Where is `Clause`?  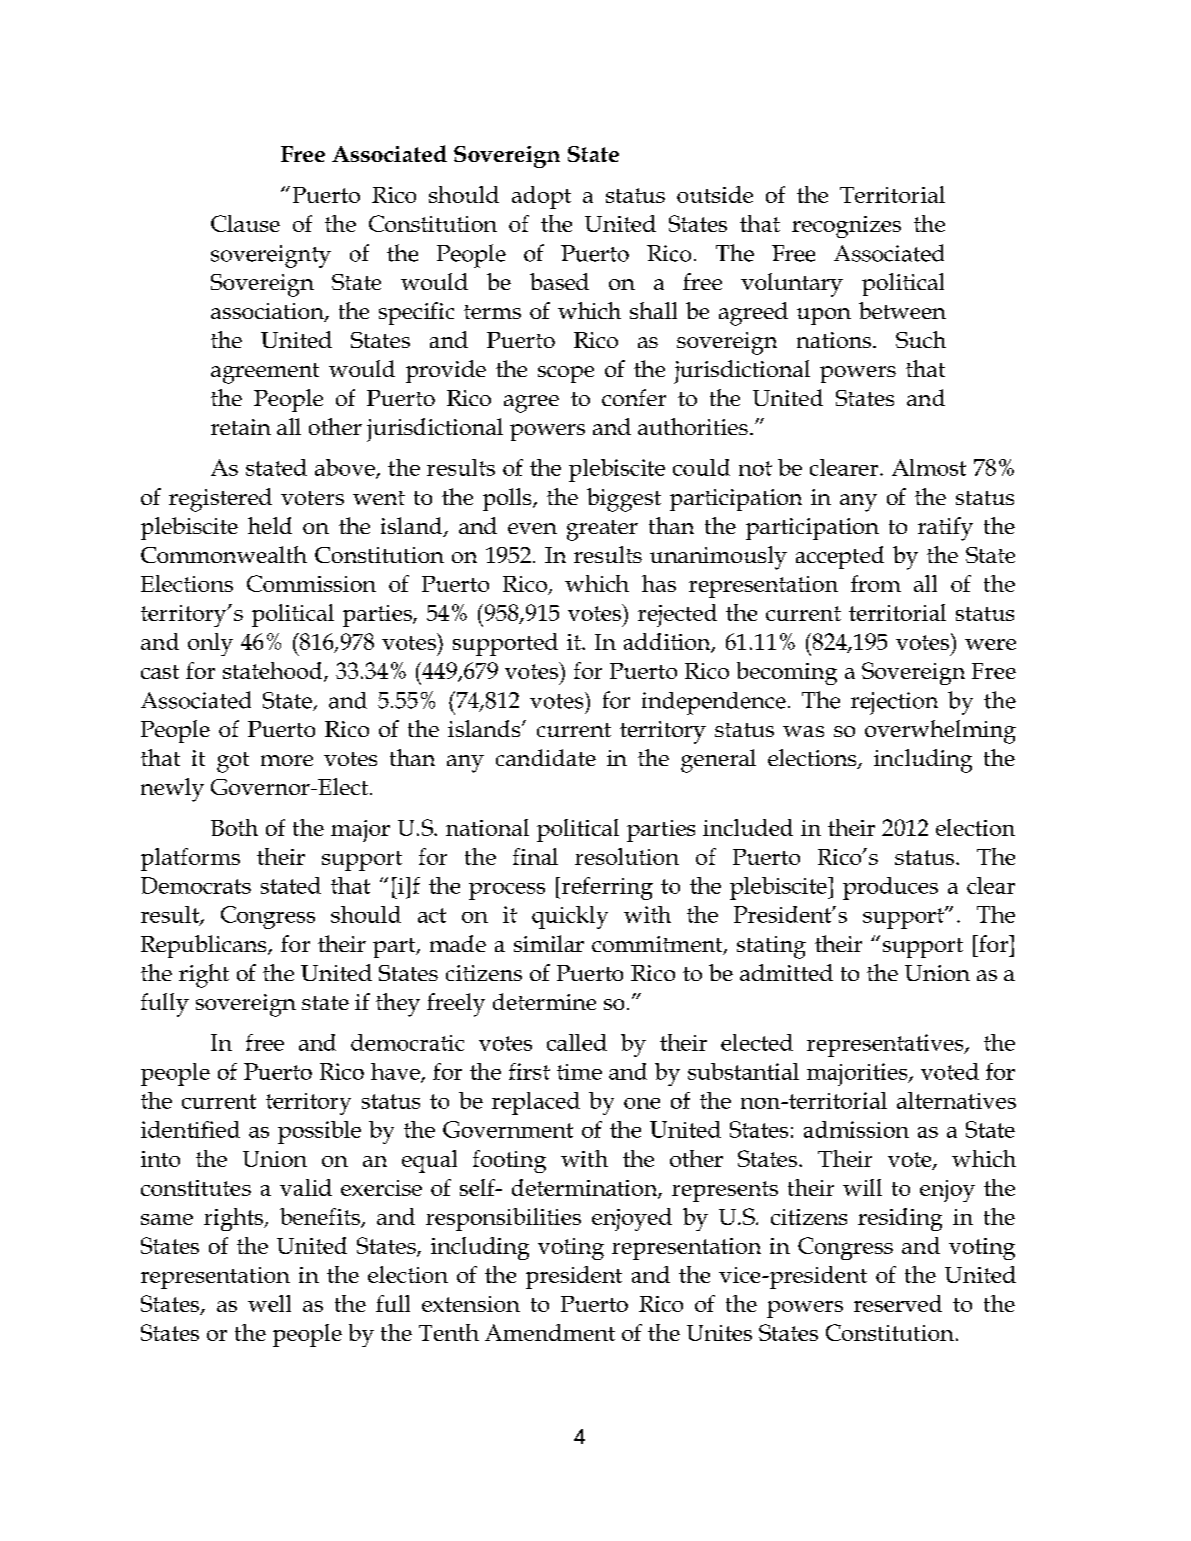
Clause is located at coordinates (245, 223).
